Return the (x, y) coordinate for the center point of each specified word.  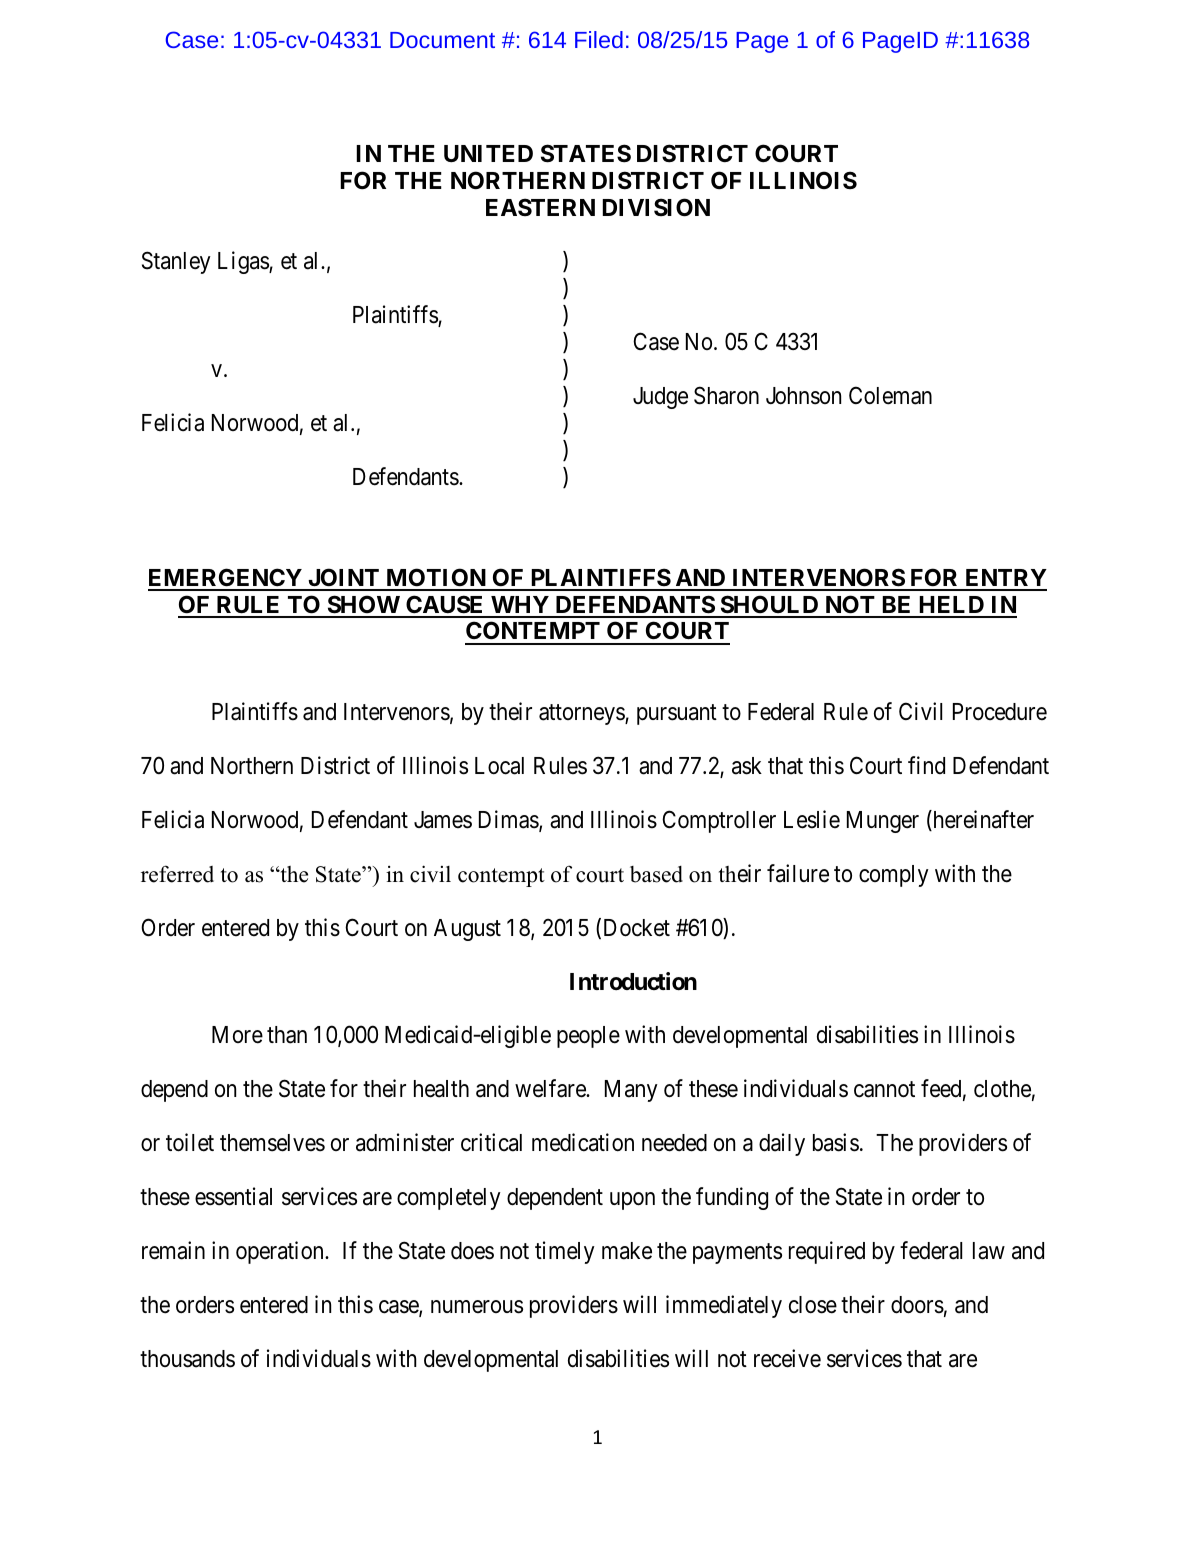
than (287, 1035)
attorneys (582, 714)
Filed (599, 39)
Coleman (890, 395)
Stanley (176, 262)
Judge (660, 398)
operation (281, 1252)
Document (442, 40)
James (443, 820)
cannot (884, 1090)
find (926, 765)
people (588, 1037)
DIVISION (656, 207)
